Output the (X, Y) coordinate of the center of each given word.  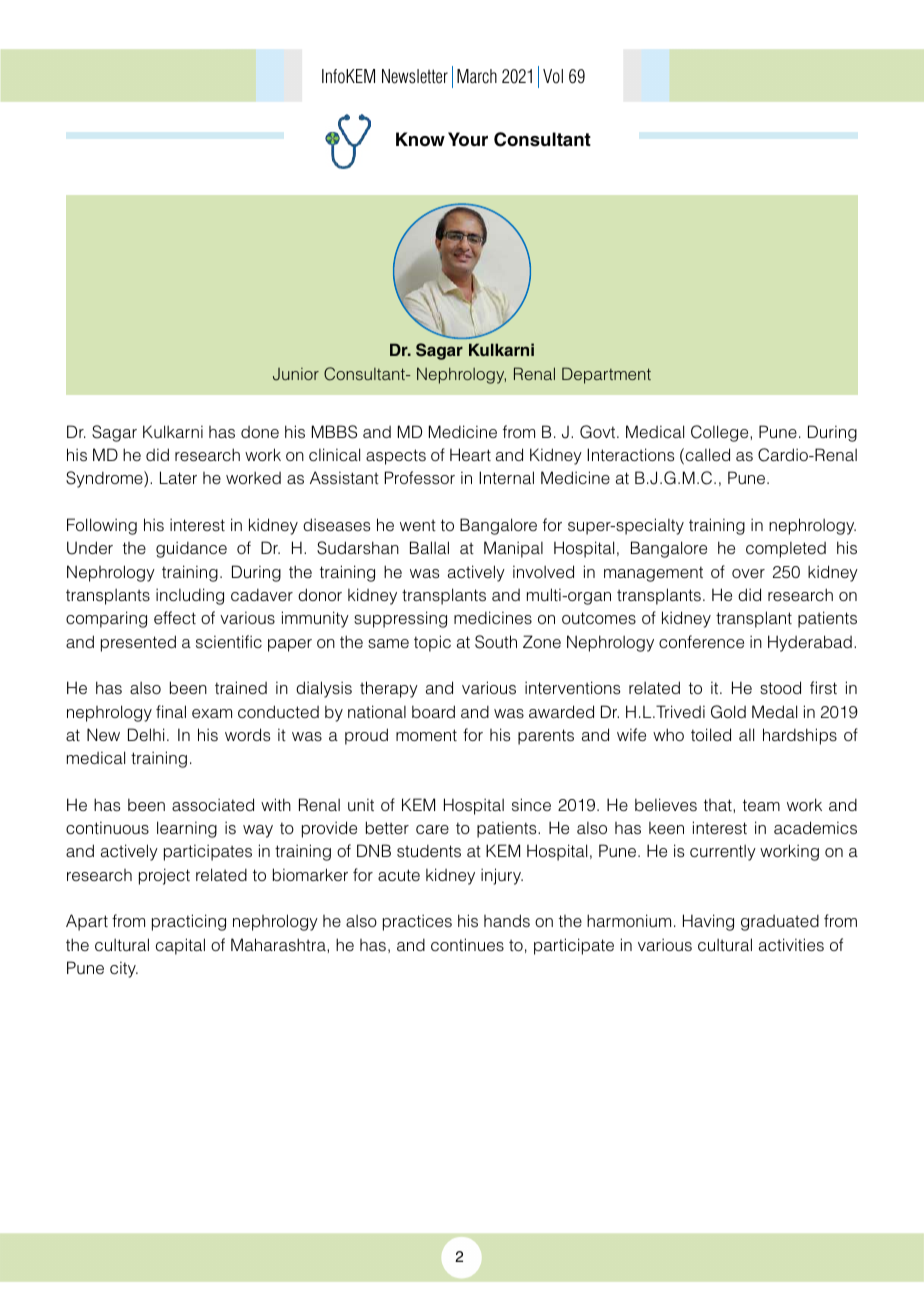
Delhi (146, 734)
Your (468, 139)
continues (467, 944)
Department (606, 375)
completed (786, 550)
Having (708, 922)
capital (180, 946)
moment (426, 735)
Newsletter (415, 76)
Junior (296, 374)
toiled (711, 734)
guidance (191, 549)
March (477, 76)
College (721, 433)
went (418, 525)
